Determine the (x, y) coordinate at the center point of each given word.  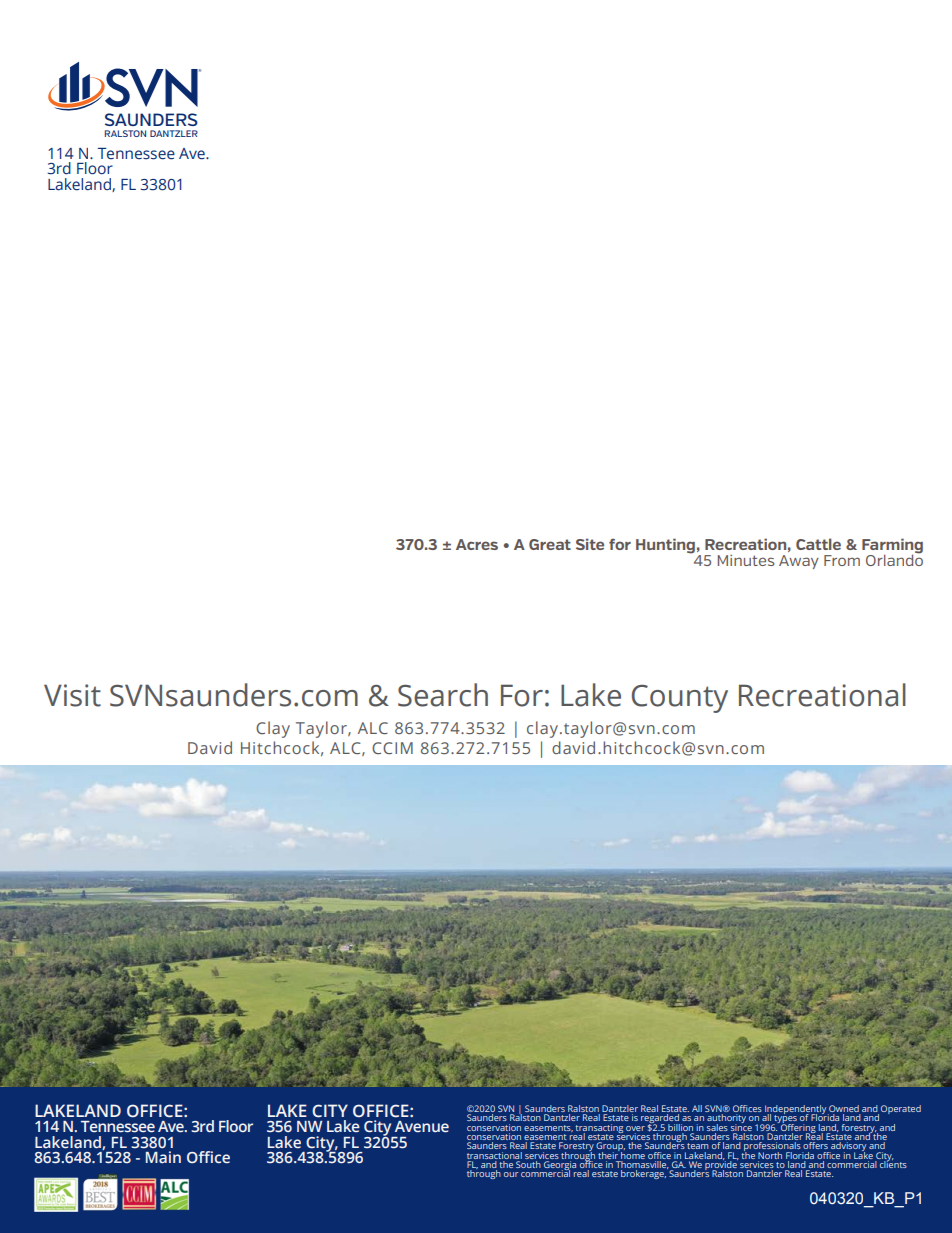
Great (550, 544)
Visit (72, 695)
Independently (795, 1111)
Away (799, 562)
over (635, 1128)
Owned (844, 1110)
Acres (477, 544)
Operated (901, 1109)
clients (893, 1163)
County (680, 699)
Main (163, 1157)
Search (443, 695)
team (698, 1146)
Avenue (422, 1127)
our (511, 1174)
